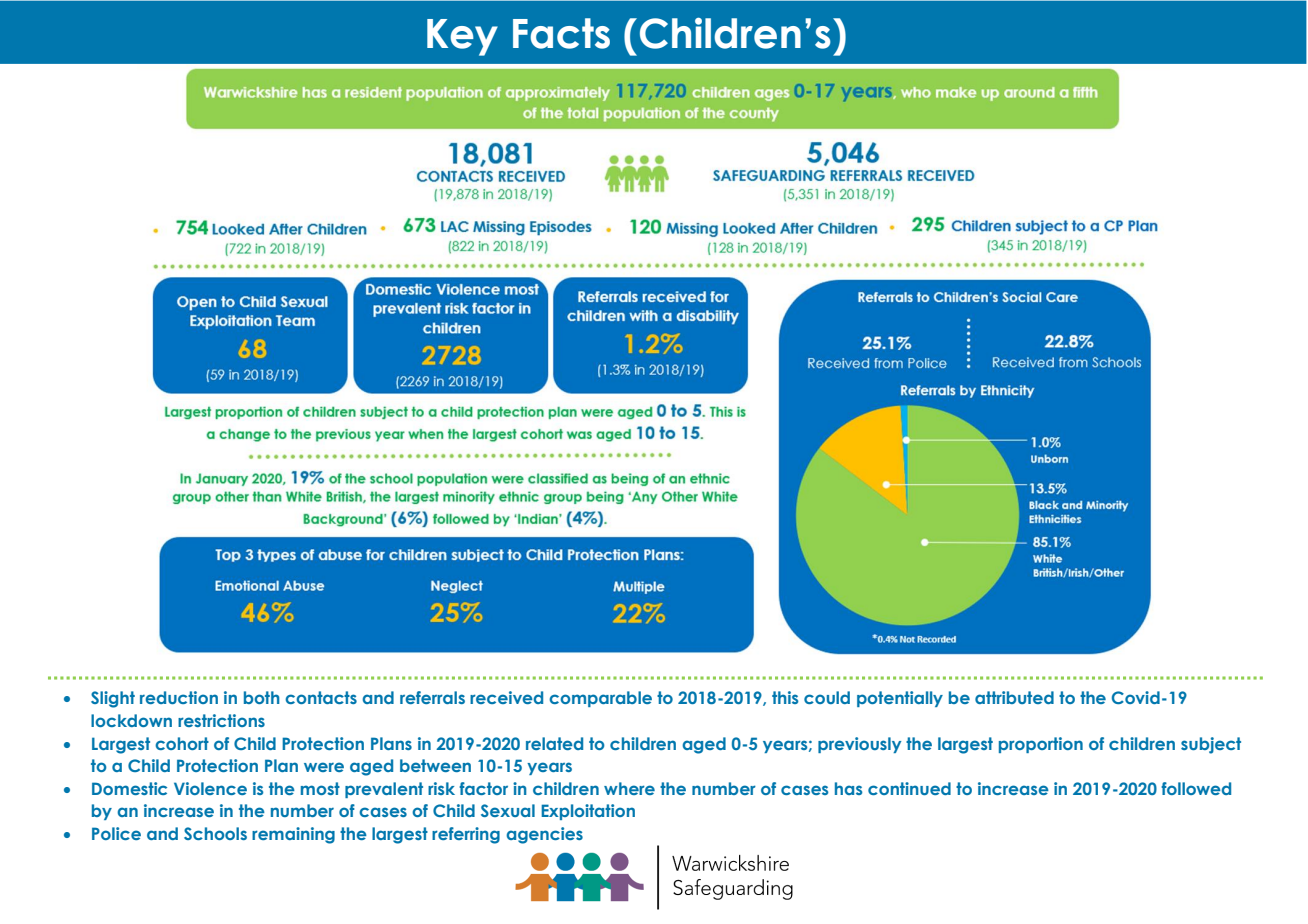 This image has width=1308, height=924. What do you see at coordinates (215, 833) in the image?
I see `Schools` at bounding box center [215, 833].
